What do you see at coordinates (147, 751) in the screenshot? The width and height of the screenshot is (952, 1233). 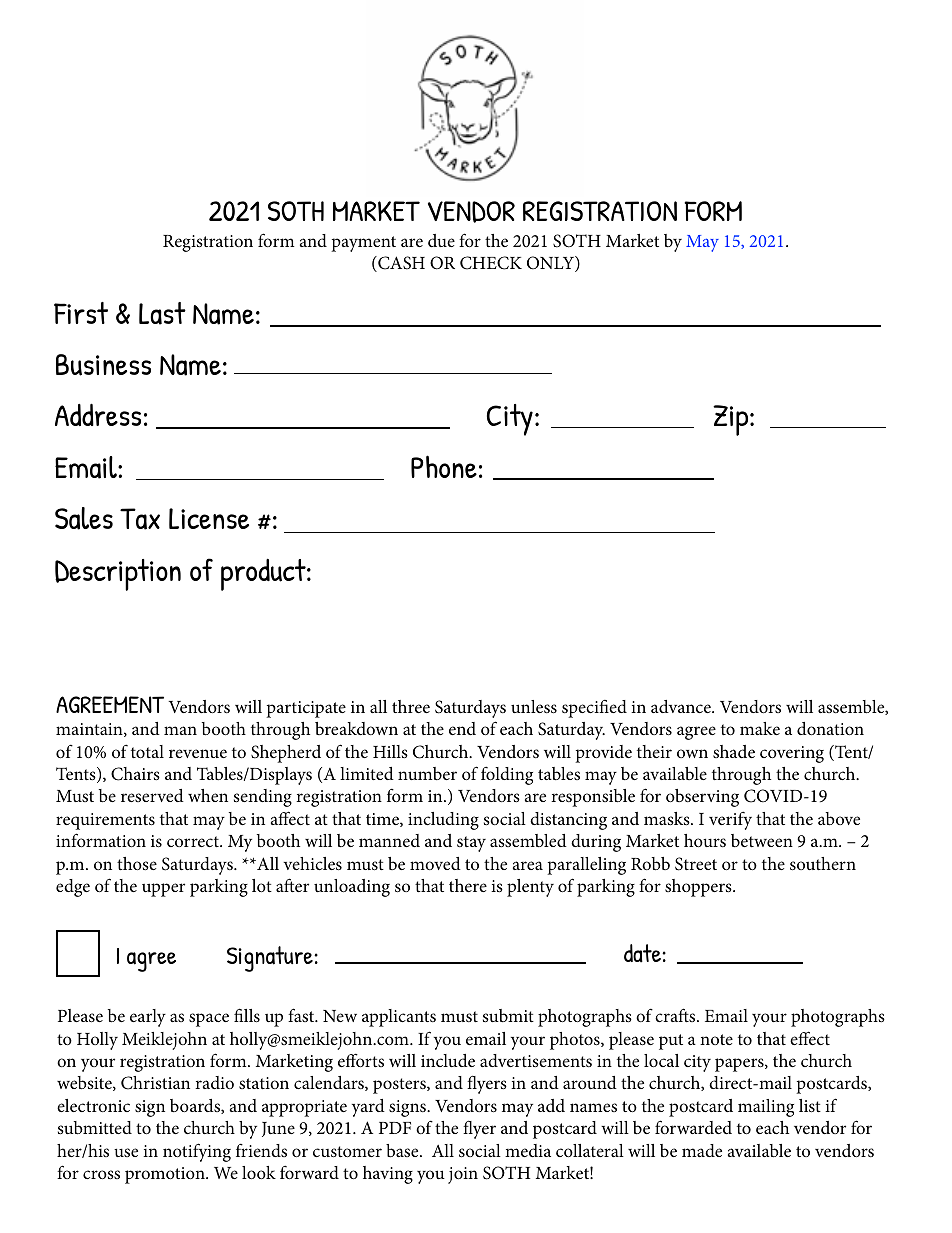 I see `total` at bounding box center [147, 751].
